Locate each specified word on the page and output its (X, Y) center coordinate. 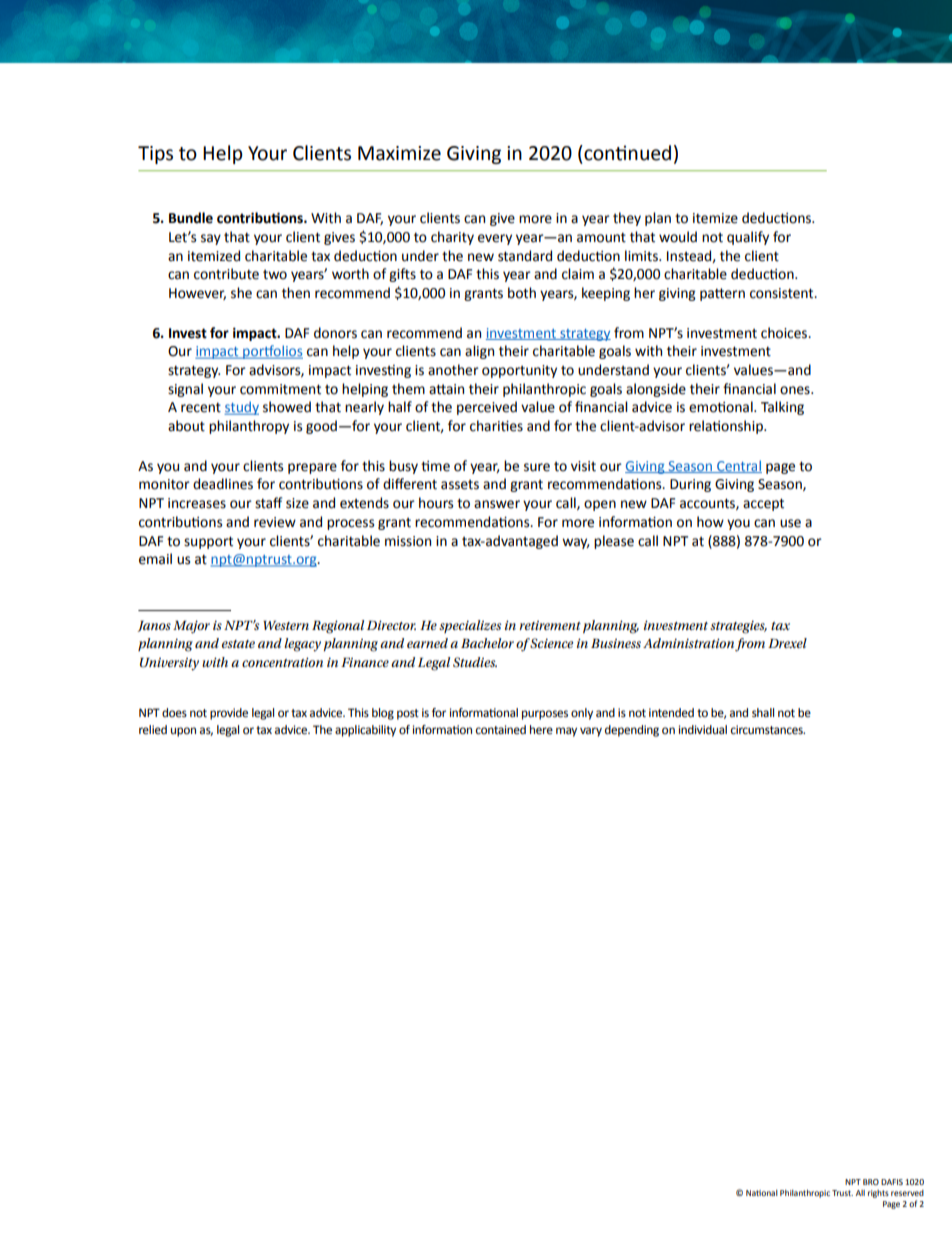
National (762, 1193)
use (790, 523)
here (541, 730)
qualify (748, 238)
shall (763, 712)
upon (183, 732)
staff (268, 503)
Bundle (191, 218)
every (495, 239)
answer (497, 504)
